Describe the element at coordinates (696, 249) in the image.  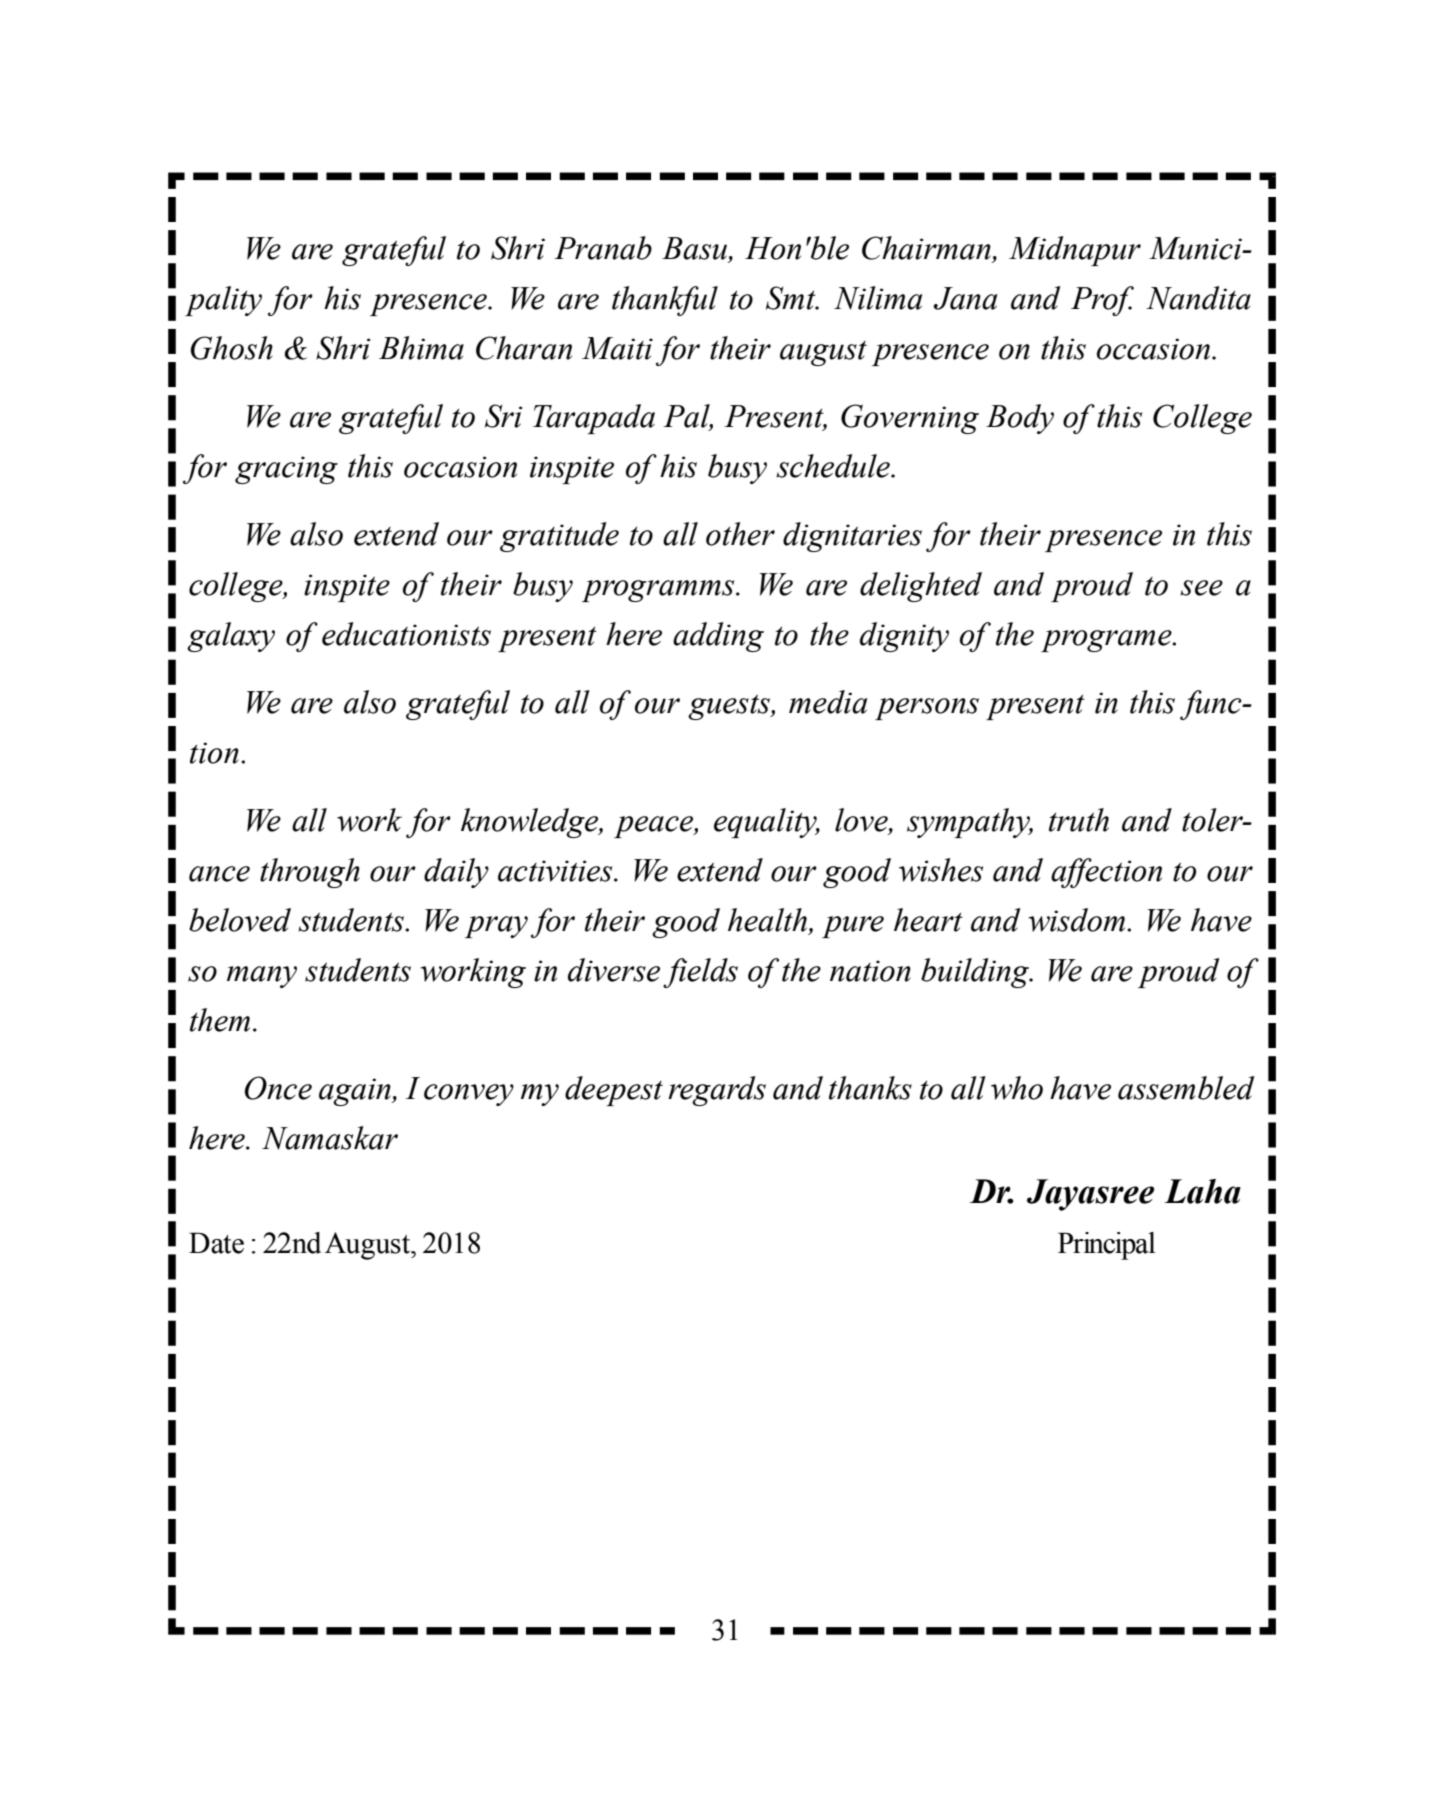
I see `Basu` at that location.
